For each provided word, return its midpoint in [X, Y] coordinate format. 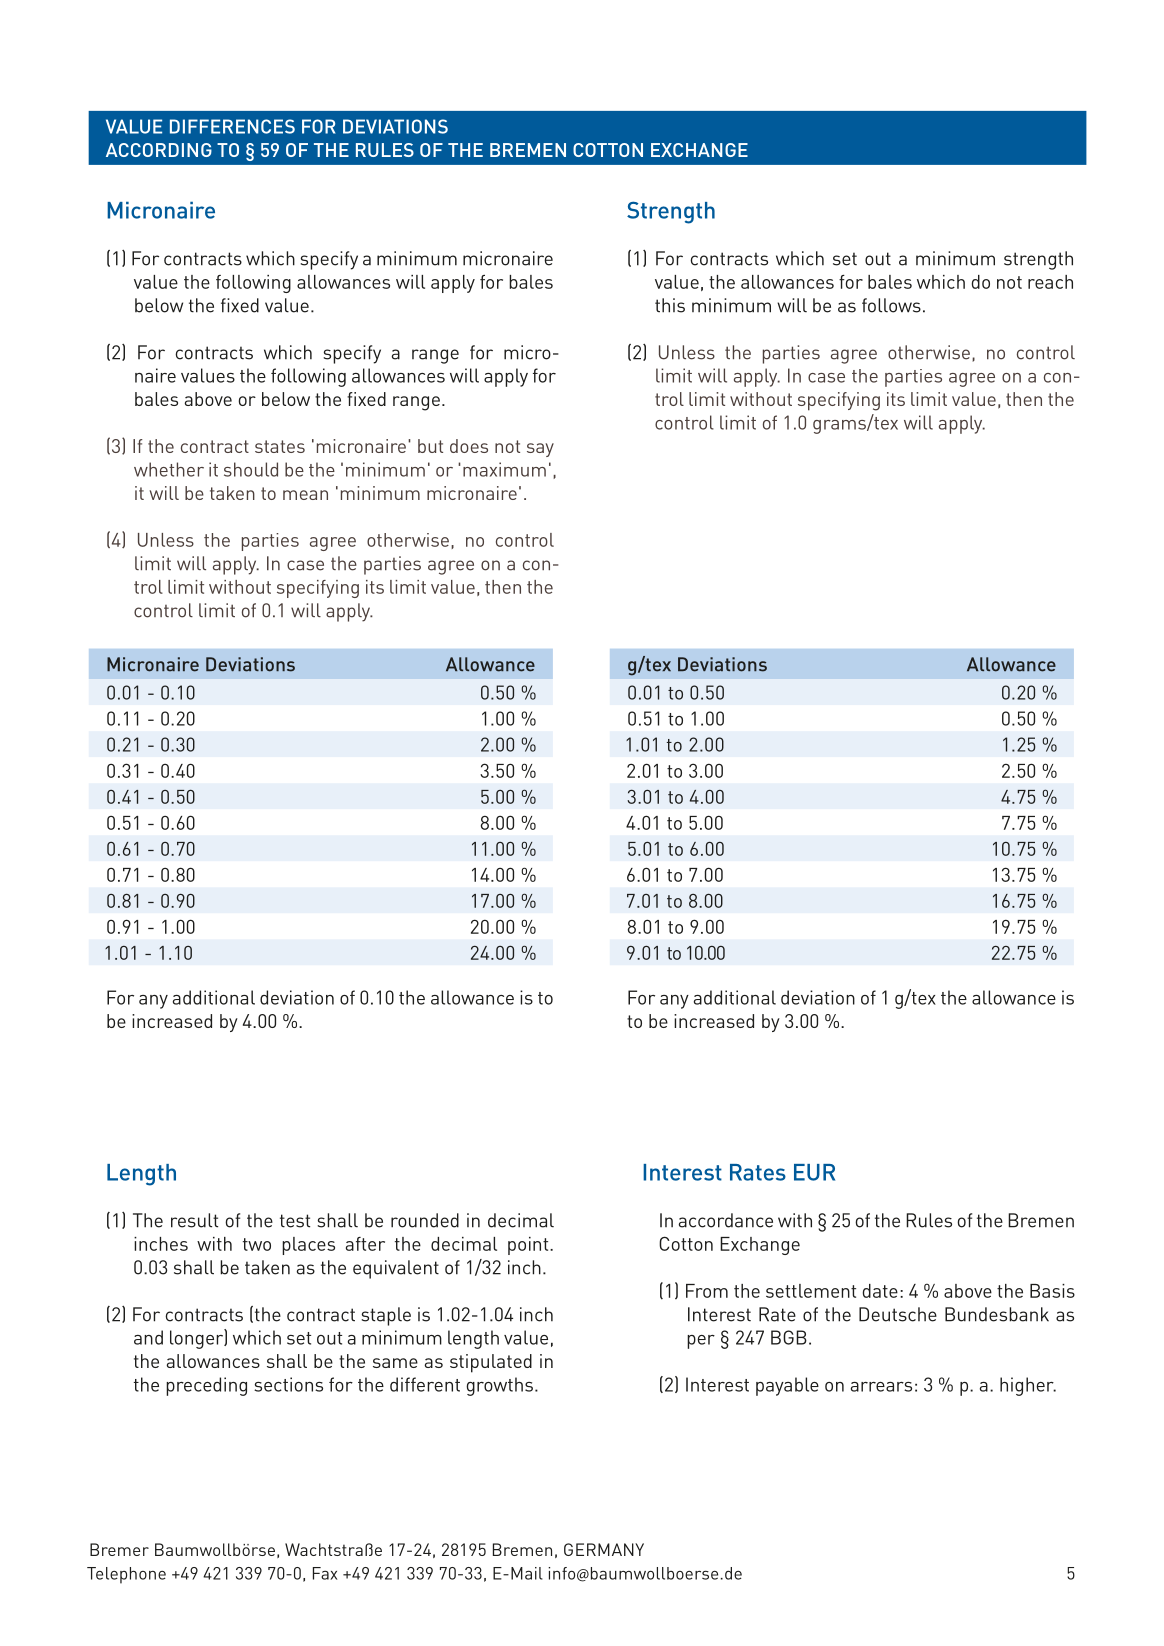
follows [891, 305]
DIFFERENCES [232, 126]
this [670, 305]
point [529, 1246]
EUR [814, 1172]
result [194, 1220]
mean [305, 495]
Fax [325, 1573]
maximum [504, 469]
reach [1050, 282]
